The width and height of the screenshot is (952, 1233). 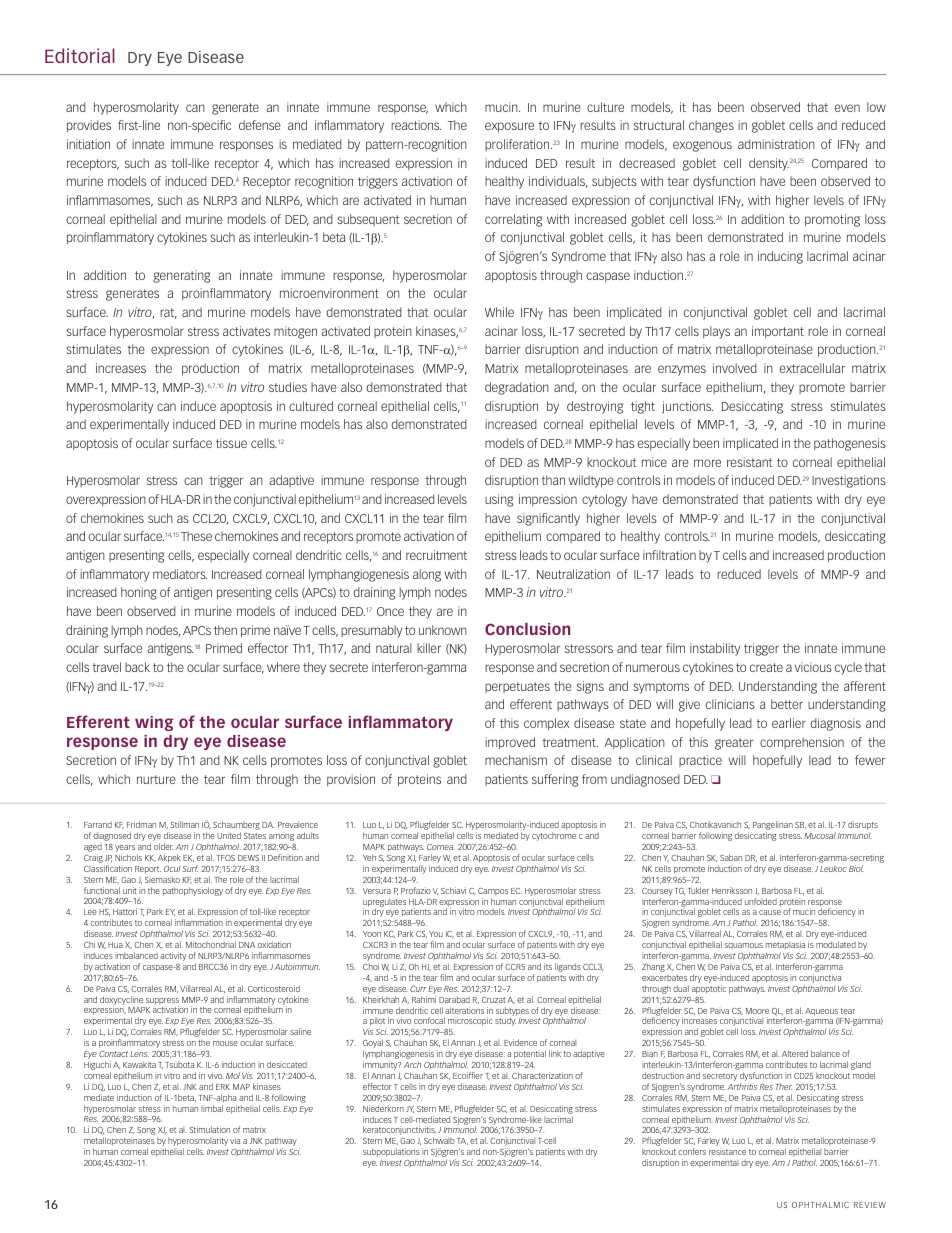 I want to click on keratoconjunctivitis, so click(x=399, y=1132).
